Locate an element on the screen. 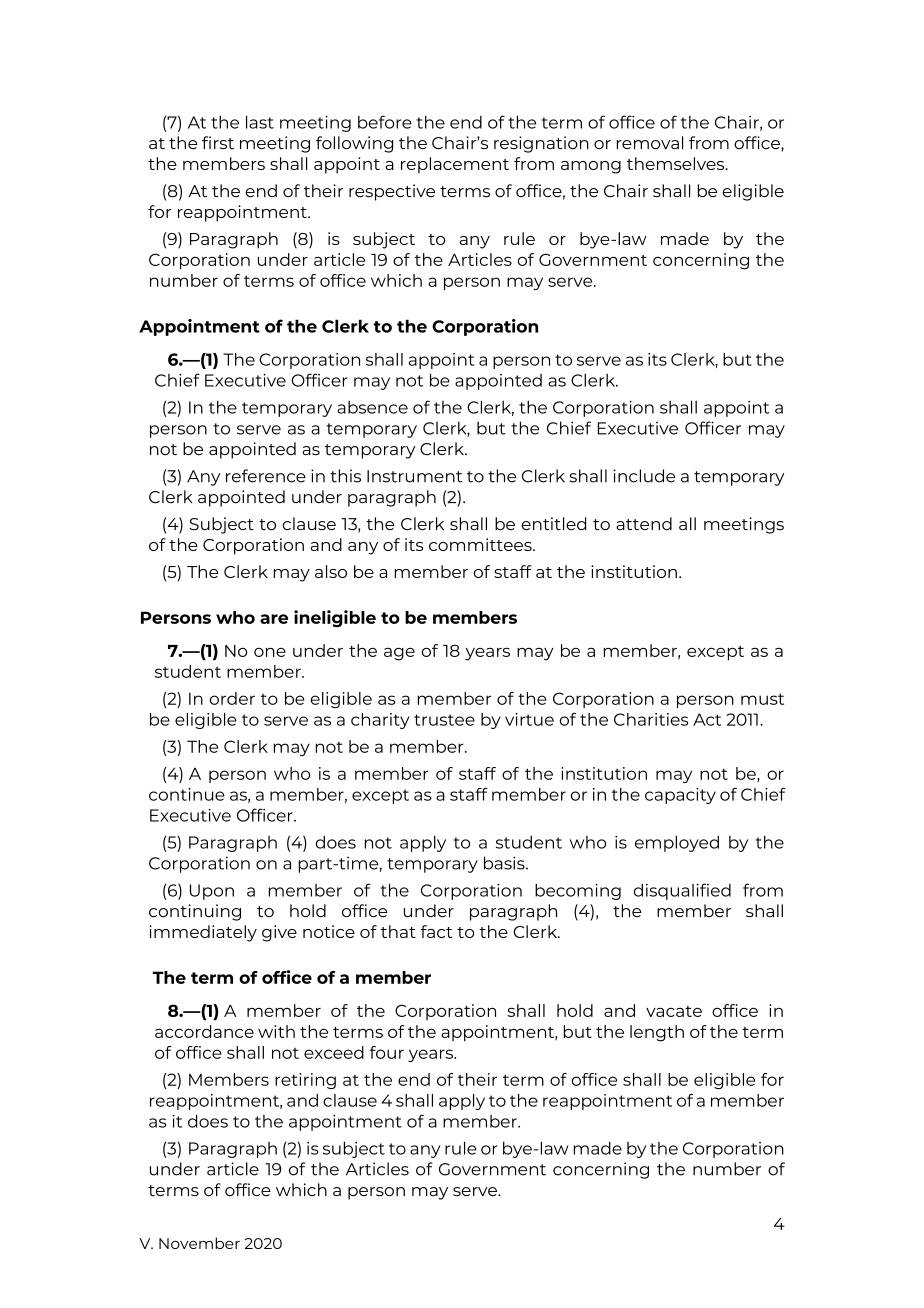 The image size is (924, 1308). disqualified is located at coordinates (682, 891).
